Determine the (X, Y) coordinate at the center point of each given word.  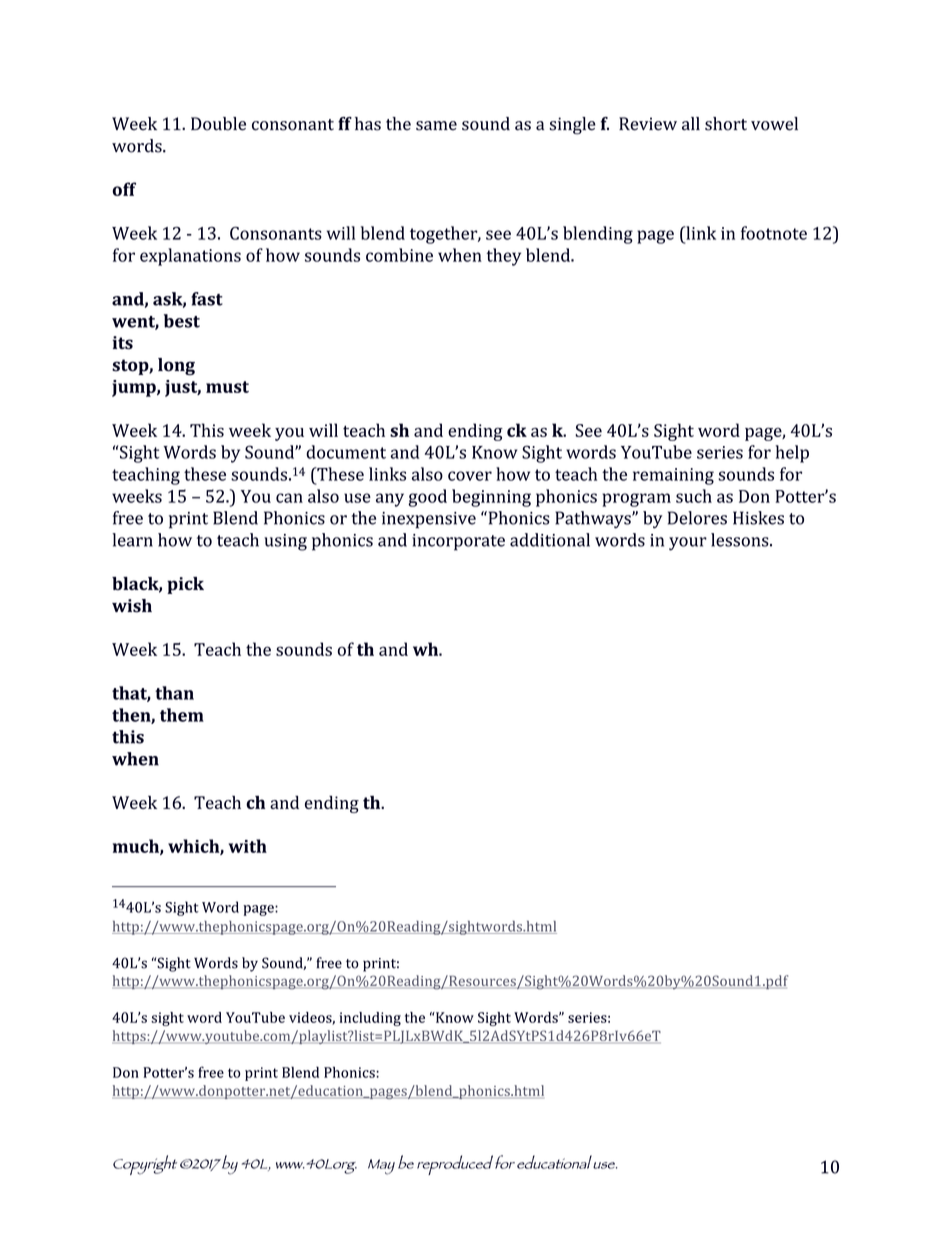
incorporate (458, 542)
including (370, 1019)
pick (185, 585)
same (436, 126)
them (182, 715)
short (726, 124)
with (248, 846)
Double (218, 124)
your (688, 544)
